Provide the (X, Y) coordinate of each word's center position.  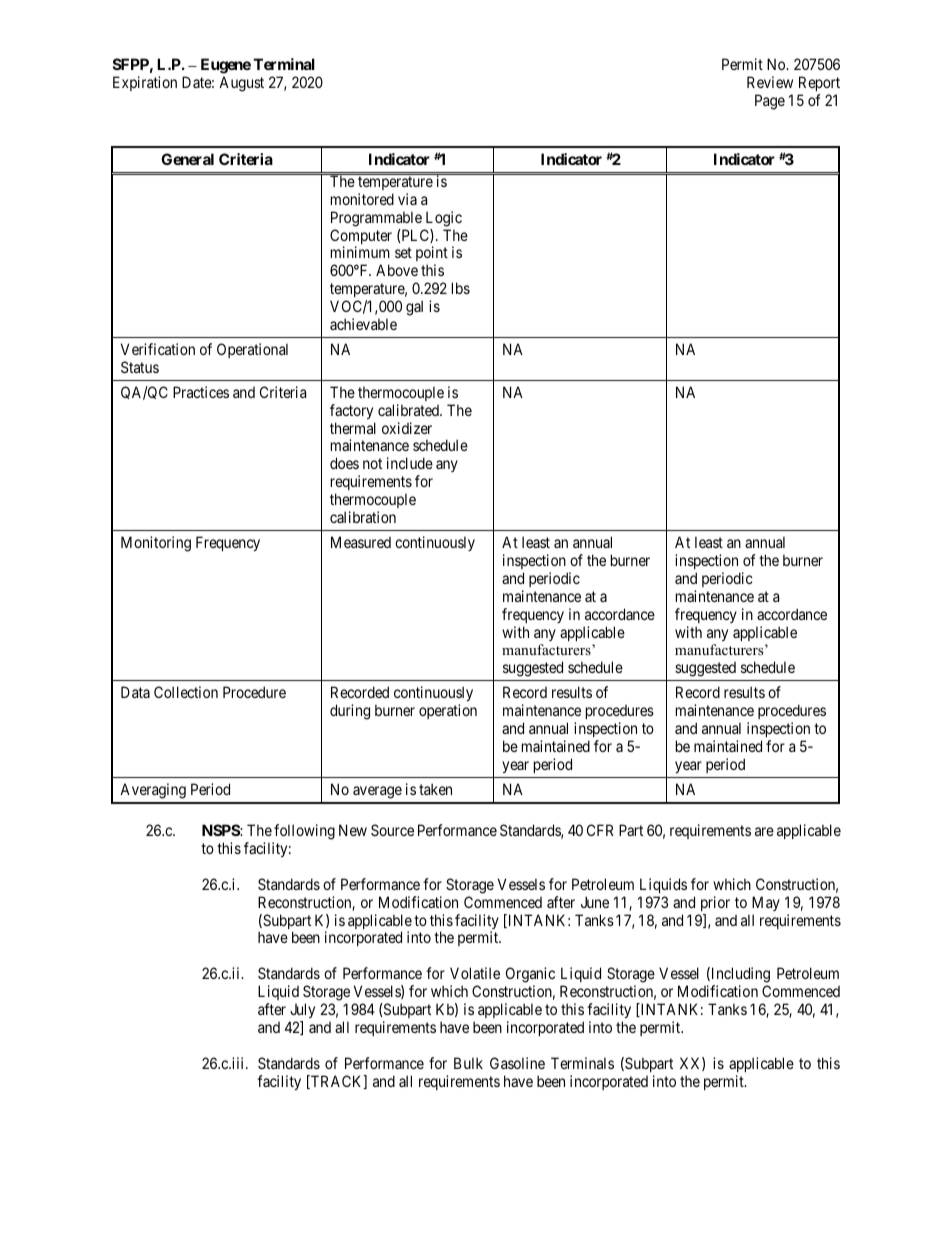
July (302, 1012)
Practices (201, 392)
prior (715, 903)
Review (770, 82)
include (410, 463)
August (241, 84)
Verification (158, 349)
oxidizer (407, 428)
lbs (461, 288)
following (304, 832)
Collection (186, 692)
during (350, 712)
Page (770, 102)
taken (435, 789)
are (764, 831)
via (407, 199)
